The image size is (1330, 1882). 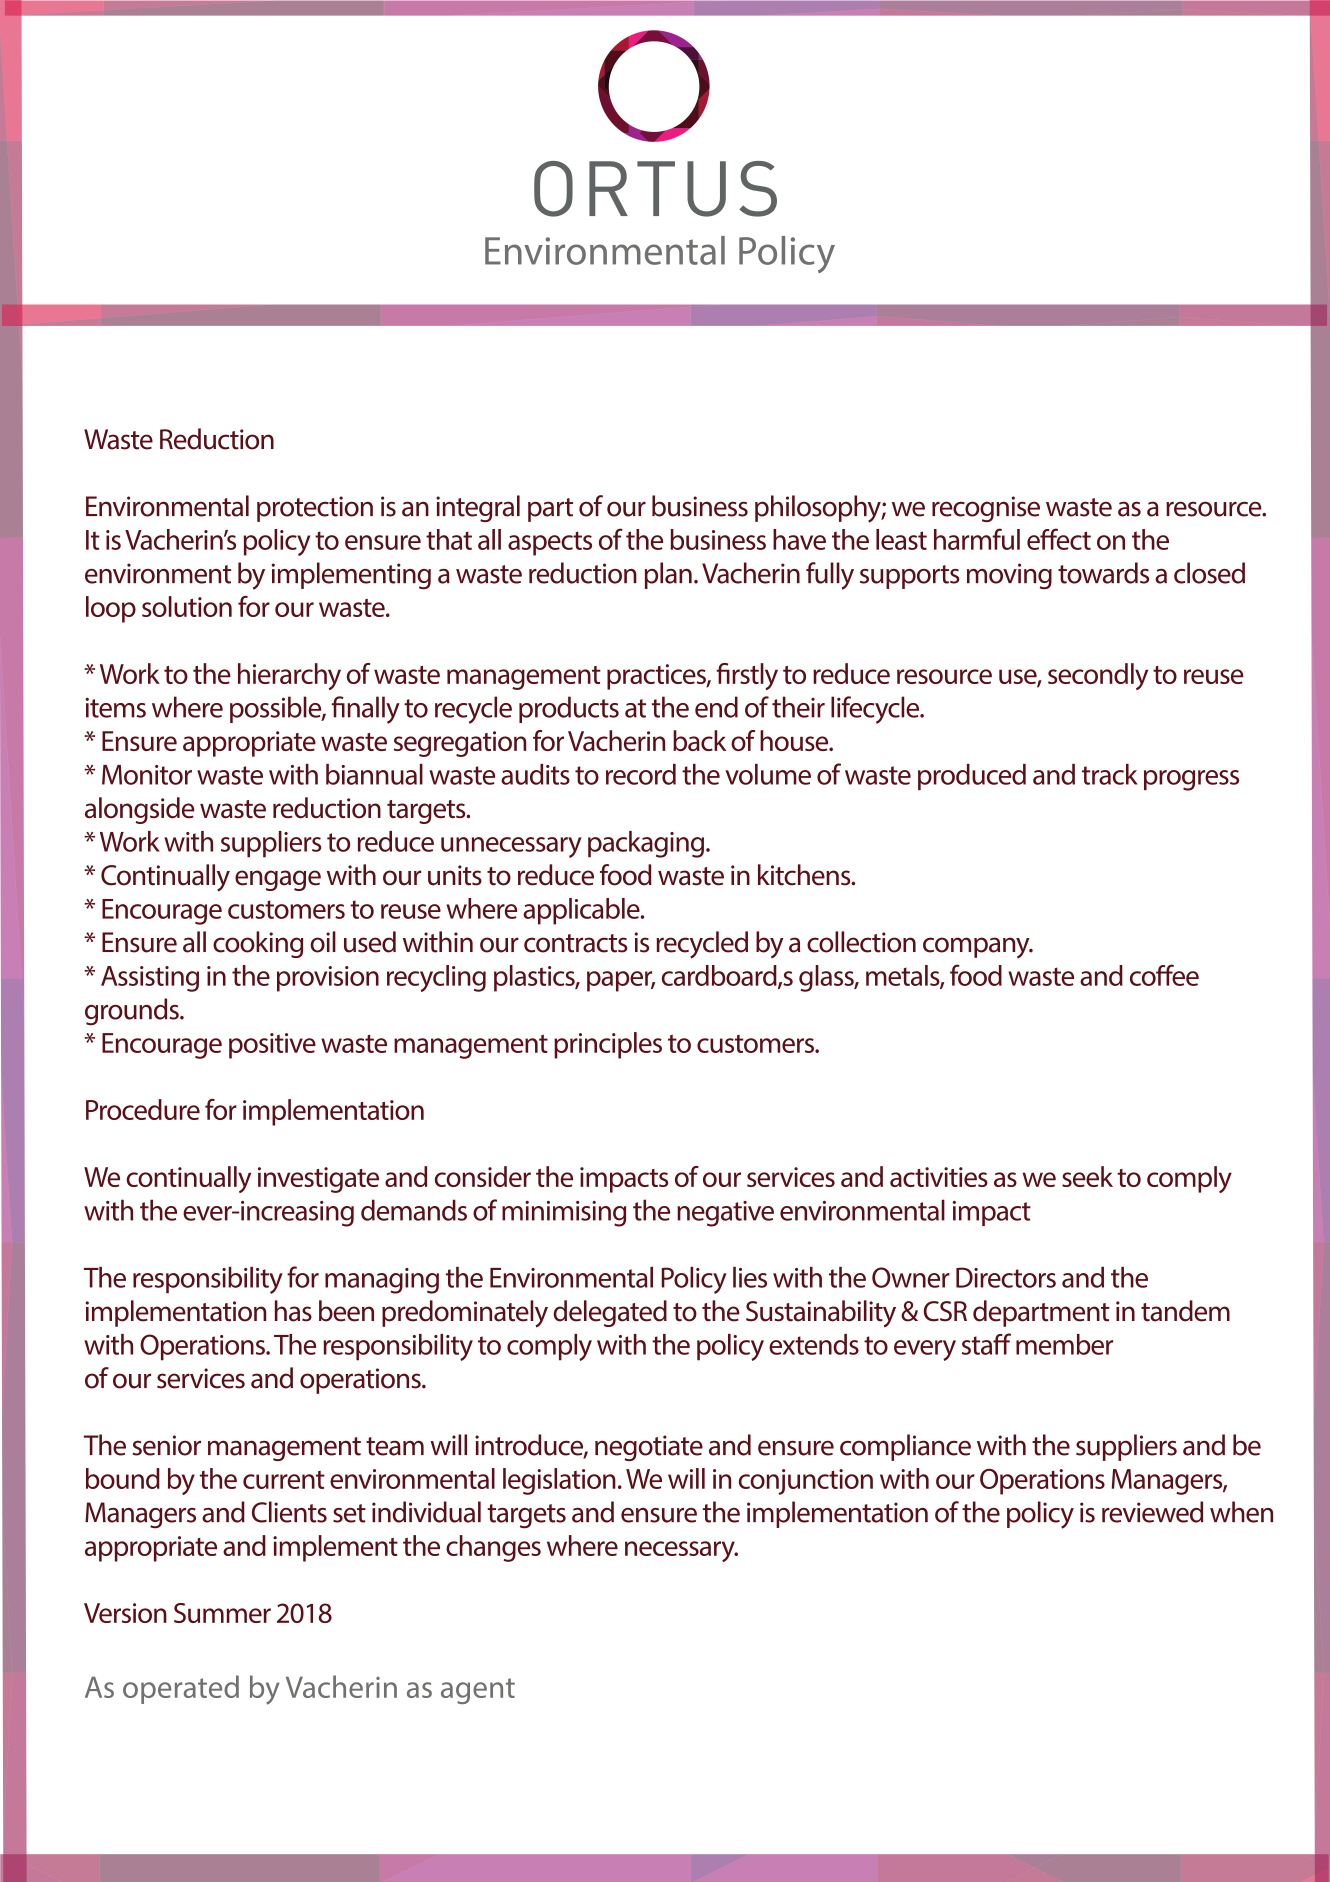 I want to click on plan, so click(x=668, y=575).
